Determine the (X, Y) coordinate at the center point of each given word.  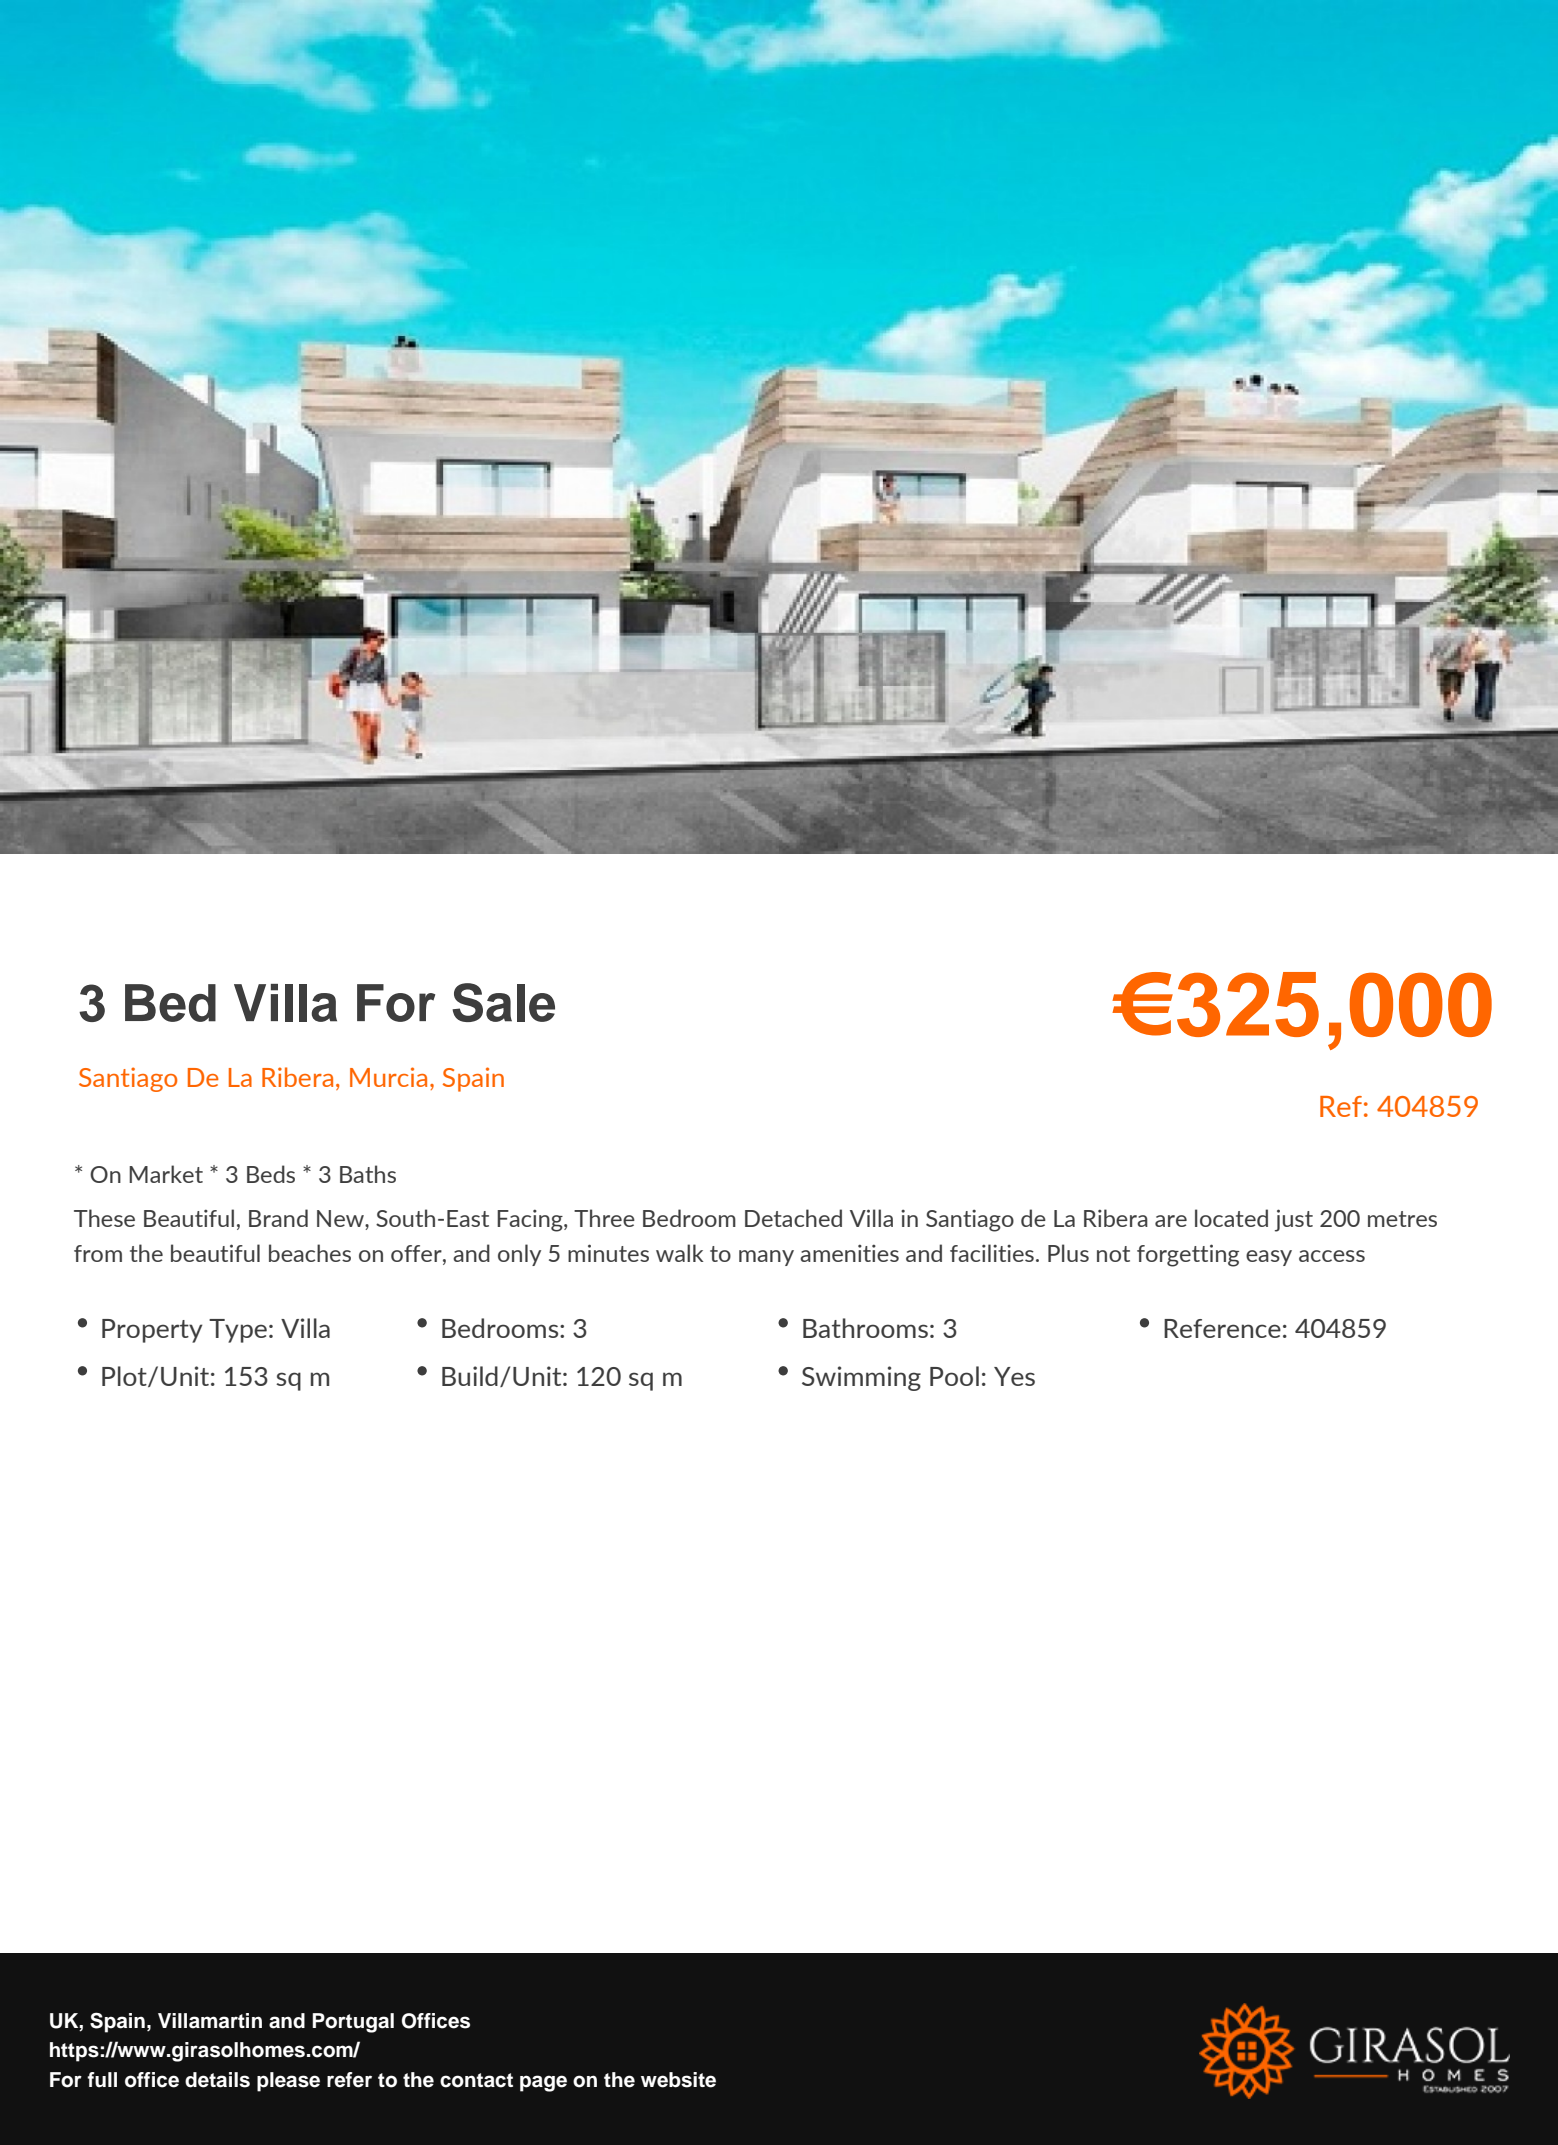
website (678, 2080)
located (1231, 1218)
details (217, 2080)
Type (238, 1331)
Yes (1014, 1376)
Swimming (861, 1378)
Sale (503, 1002)
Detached (793, 1218)
